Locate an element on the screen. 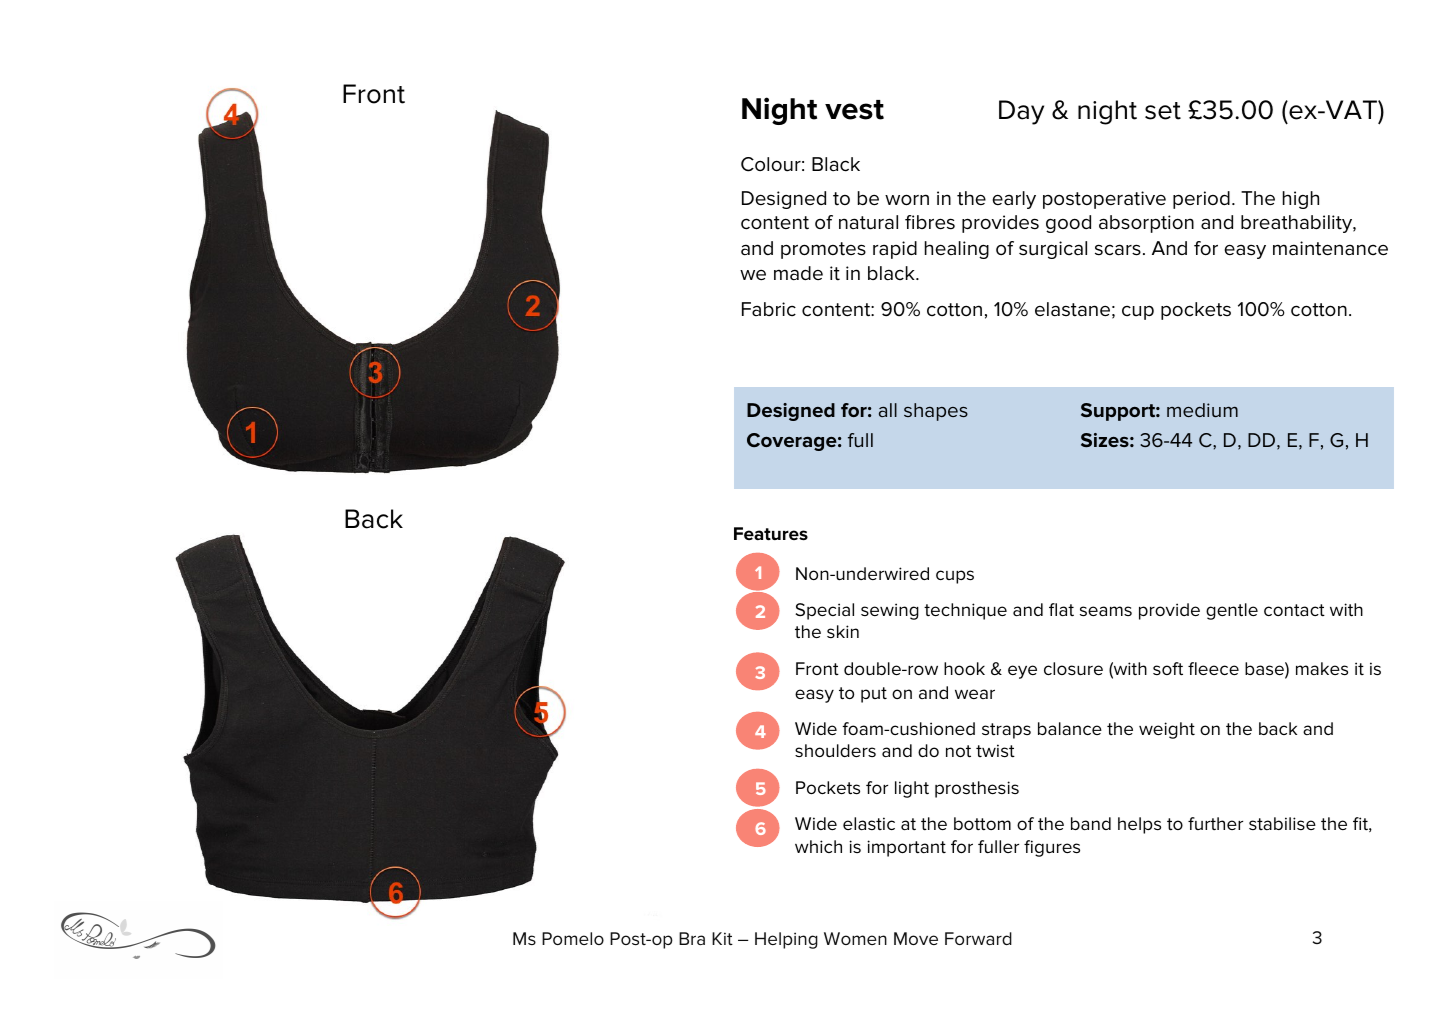 Image resolution: width=1455 pixels, height=1028 pixels. all is located at coordinates (888, 410).
